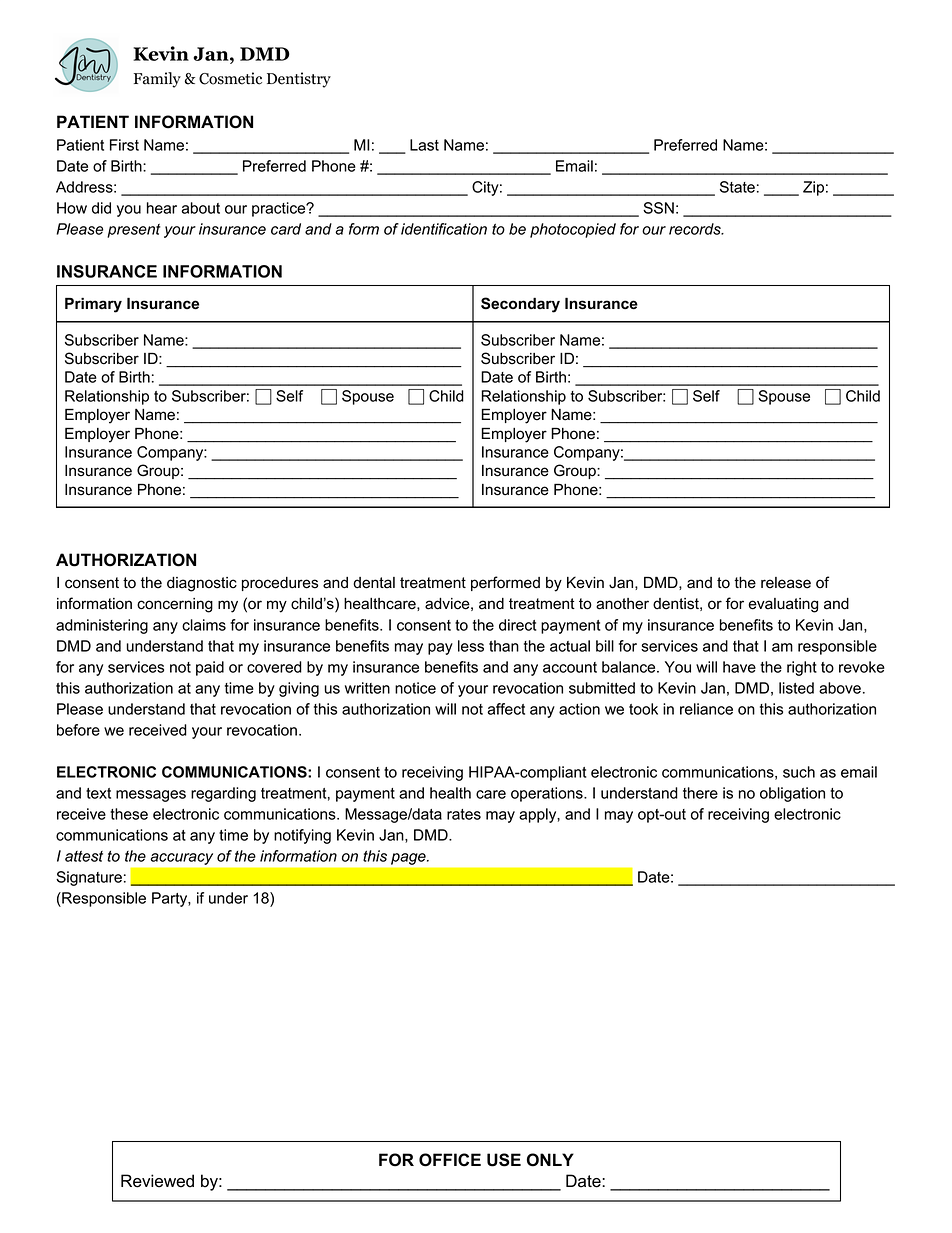 Image resolution: width=952 pixels, height=1233 pixels. What do you see at coordinates (157, 1181) in the screenshot?
I see `Reviewed` at bounding box center [157, 1181].
